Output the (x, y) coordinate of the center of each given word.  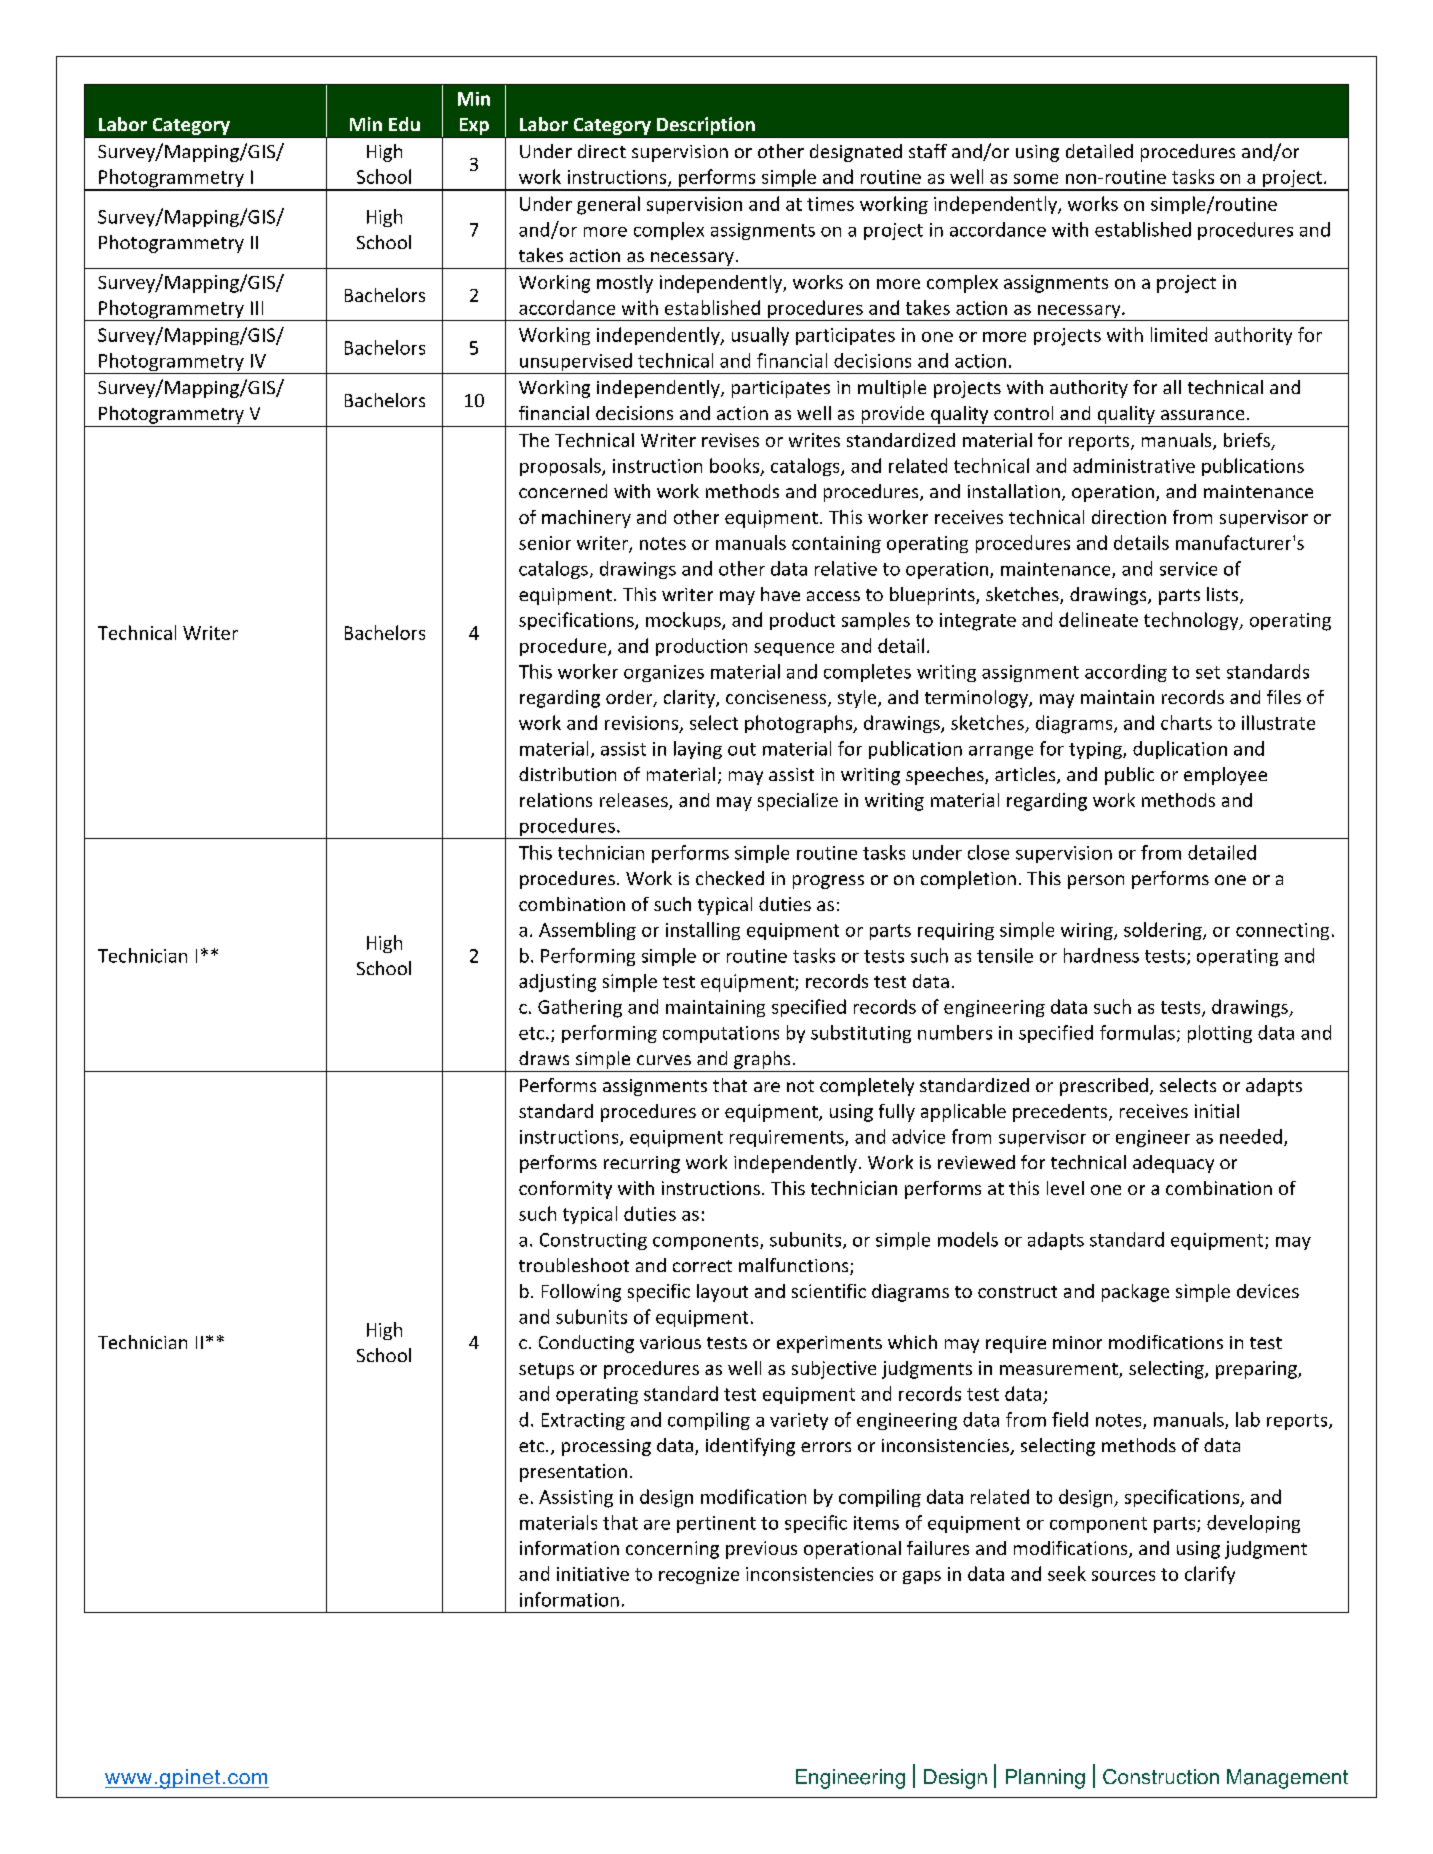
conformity (565, 1190)
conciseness (777, 698)
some (1036, 179)
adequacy (1173, 1164)
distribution (567, 774)
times (830, 204)
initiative (593, 1574)
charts (1186, 722)
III (257, 308)
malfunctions (795, 1266)
